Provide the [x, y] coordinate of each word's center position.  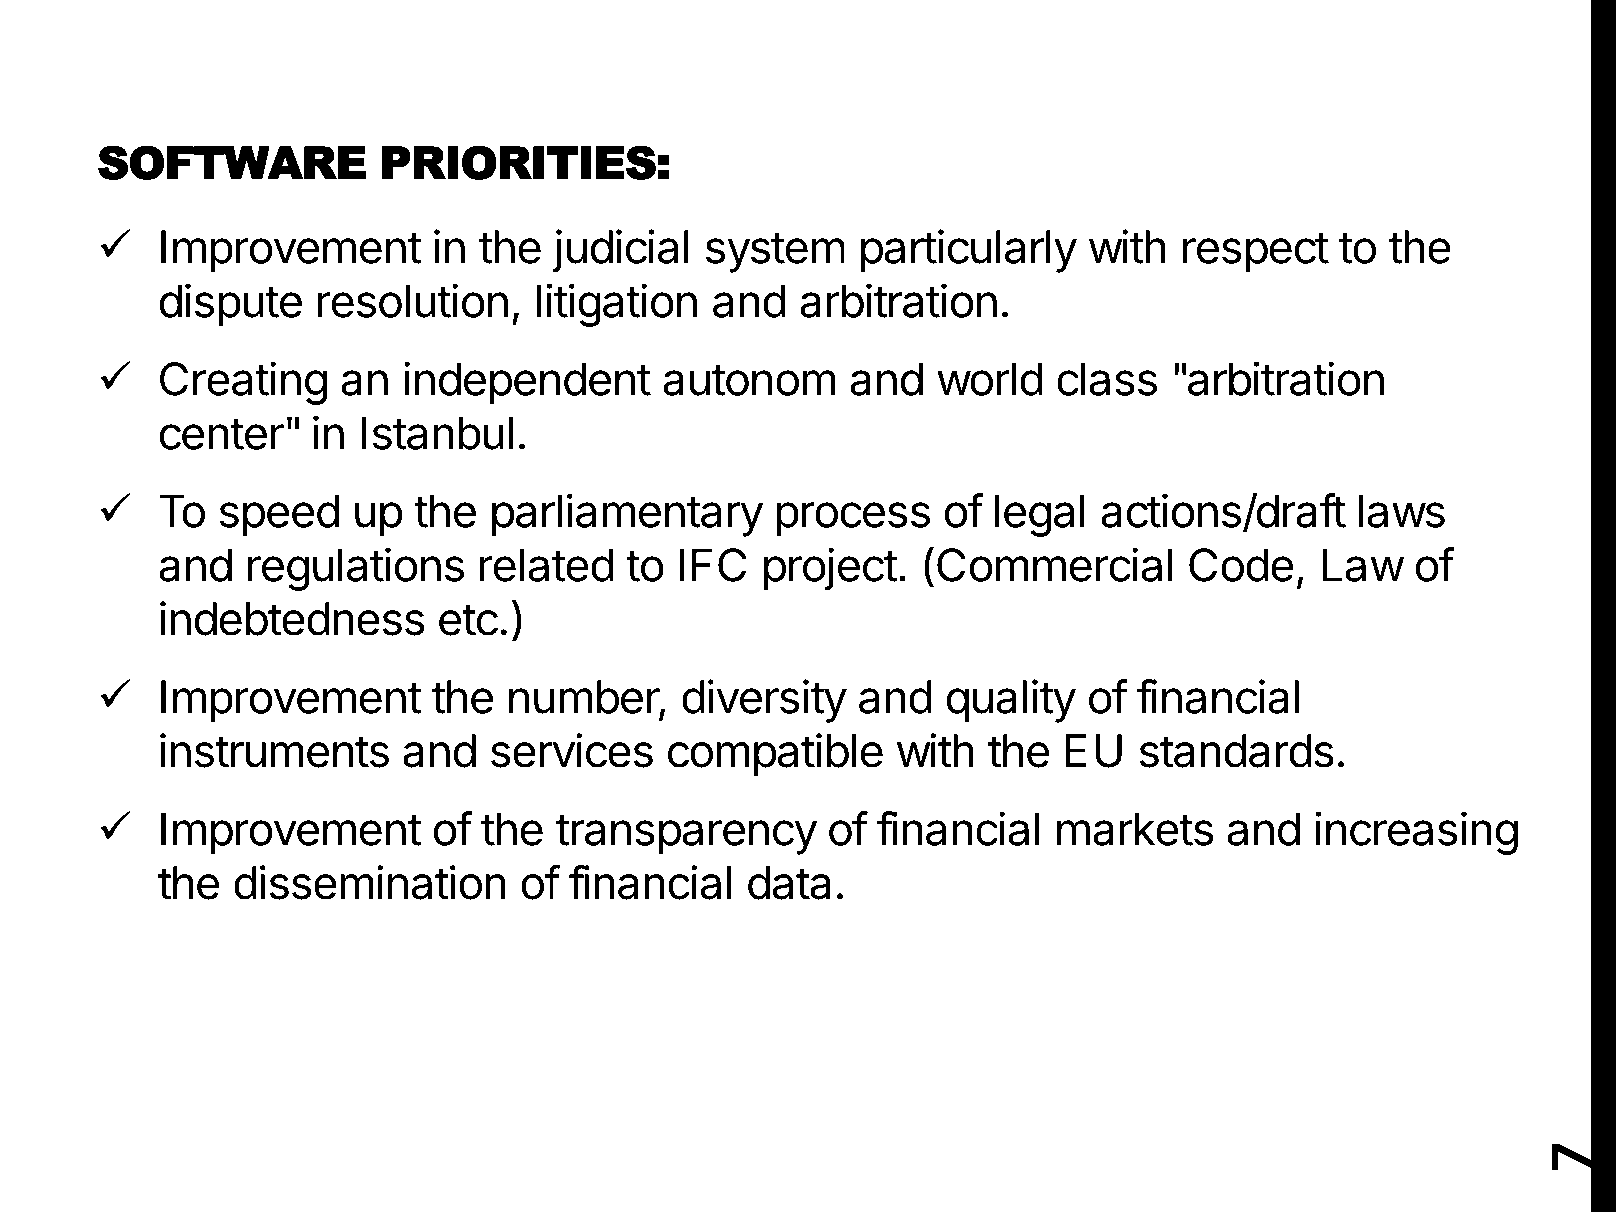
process [853, 519]
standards [1237, 751]
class [1107, 379]
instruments [274, 750]
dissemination [370, 882]
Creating [243, 383]
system [775, 253]
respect [1256, 253]
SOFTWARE [232, 162]
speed [279, 515]
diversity [764, 701]
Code [1241, 565]
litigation [617, 305]
